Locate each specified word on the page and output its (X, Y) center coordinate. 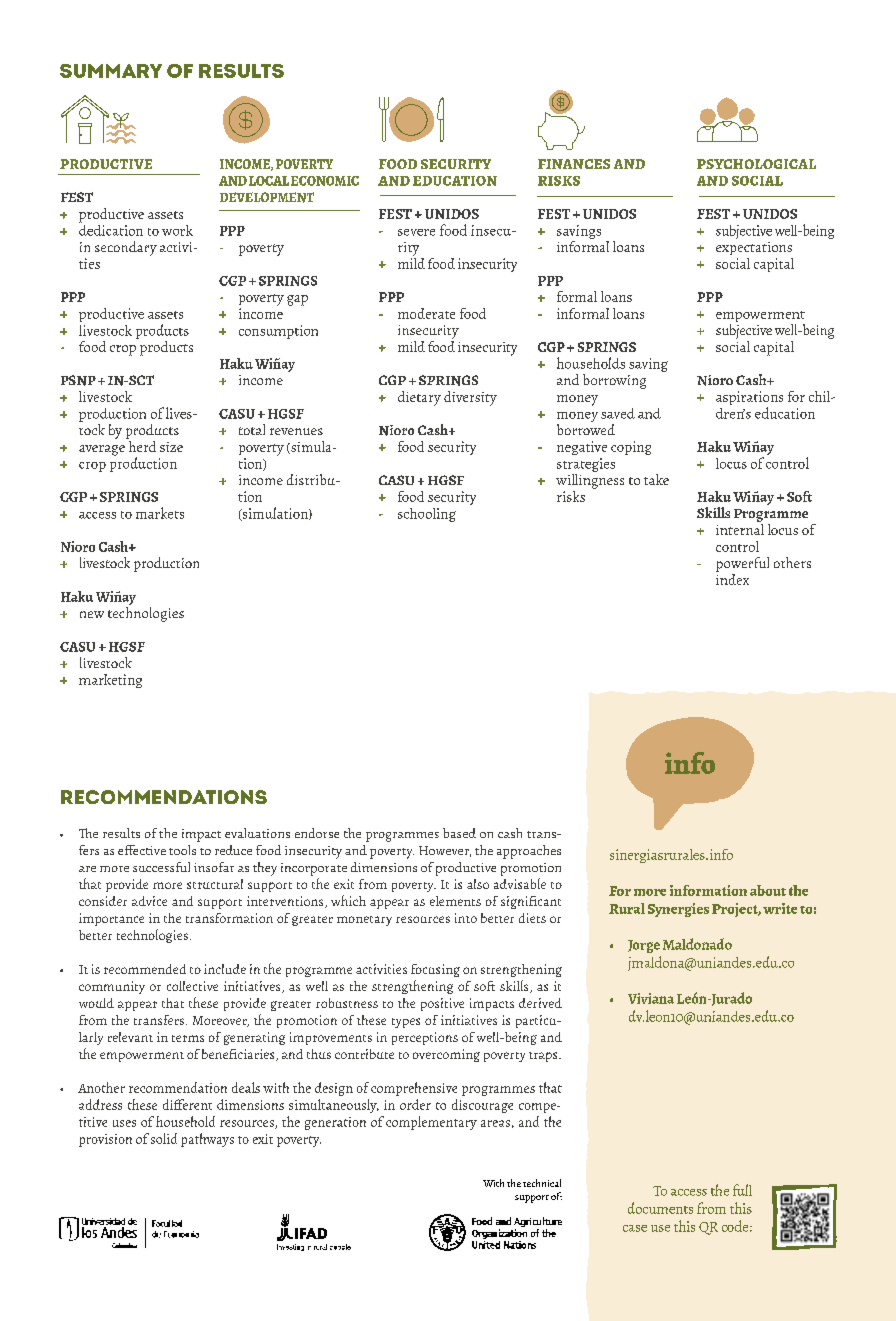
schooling (427, 515)
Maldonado (697, 944)
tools (182, 850)
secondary (126, 248)
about (768, 890)
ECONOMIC (325, 181)
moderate (426, 313)
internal (740, 528)
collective (192, 986)
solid (164, 1138)
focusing (435, 970)
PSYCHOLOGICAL (756, 164)
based (459, 833)
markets (160, 513)
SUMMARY (111, 71)
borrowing (614, 381)
